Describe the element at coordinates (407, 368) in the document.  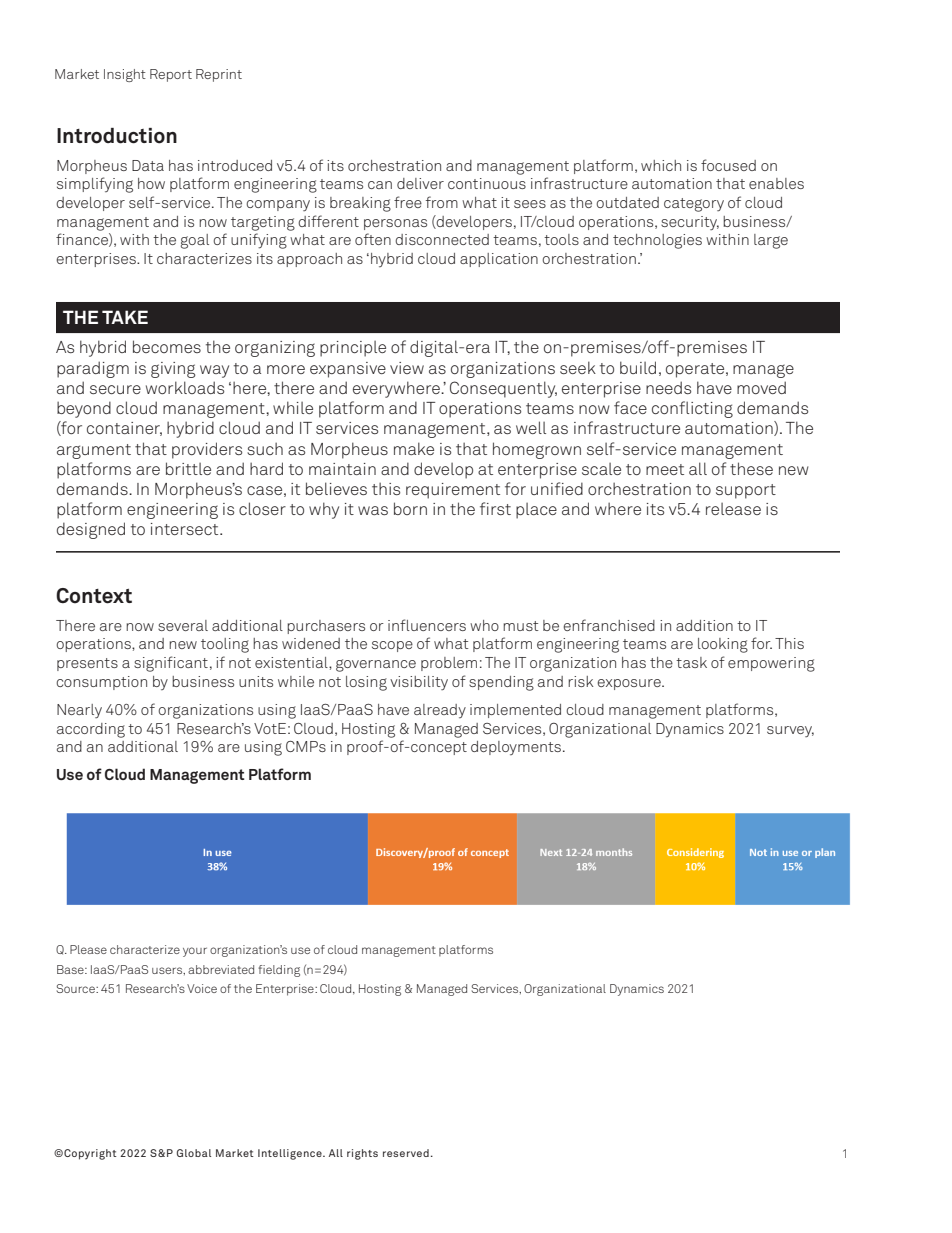
I see `view` at that location.
